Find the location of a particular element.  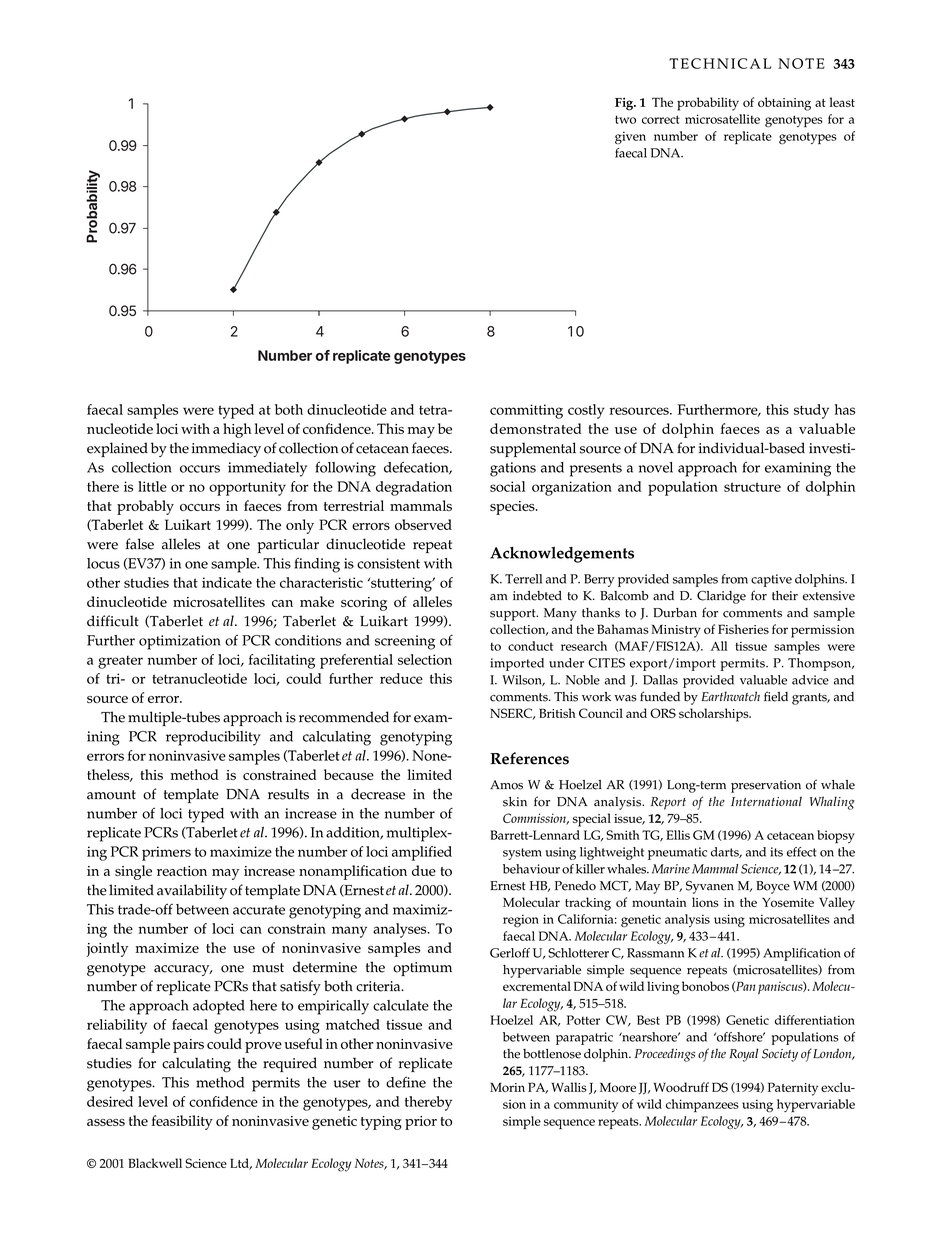

Paternity is located at coordinates (793, 1089).
